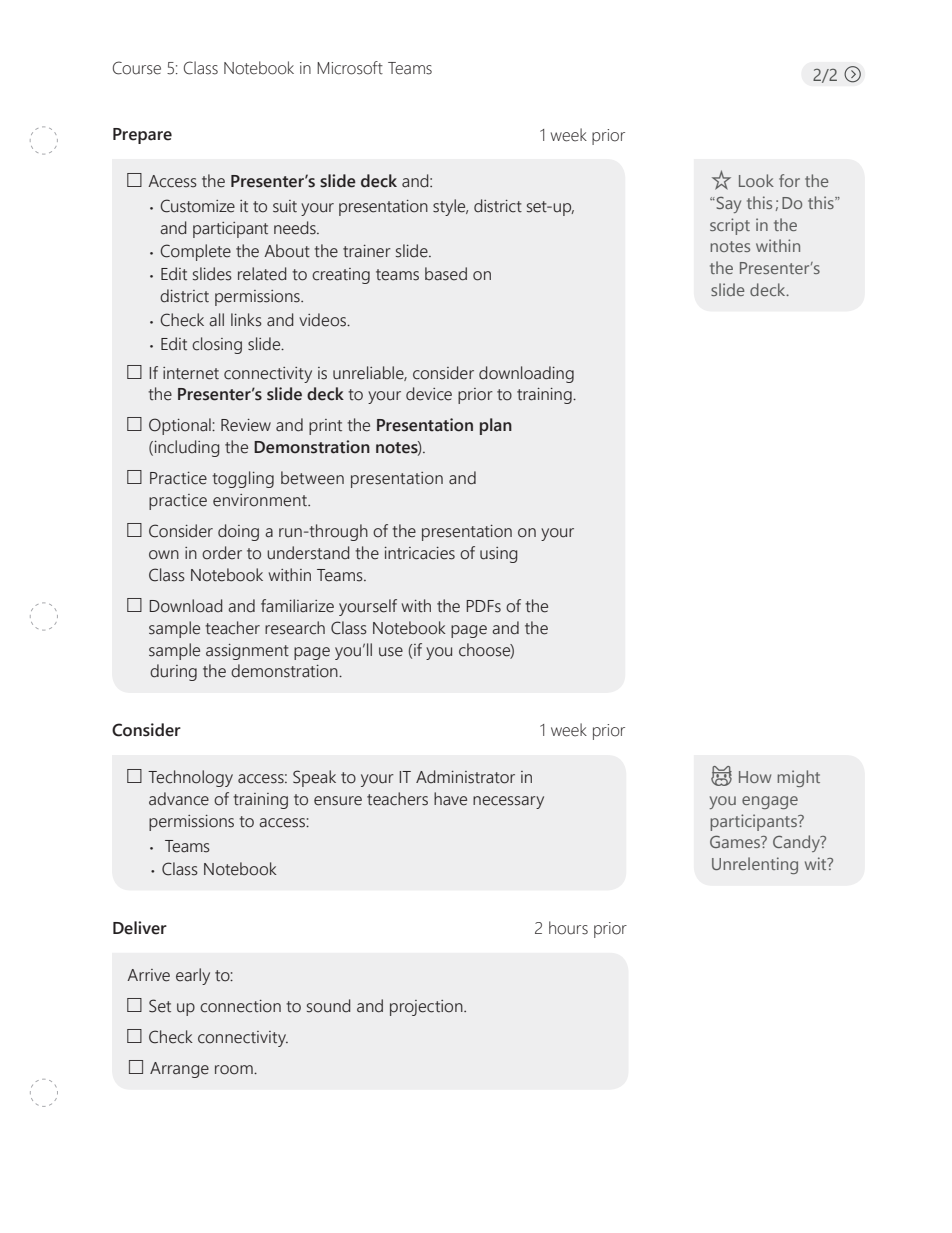 This document has height=1233, width=952. What do you see at coordinates (235, 1070) in the document?
I see `room` at bounding box center [235, 1070].
